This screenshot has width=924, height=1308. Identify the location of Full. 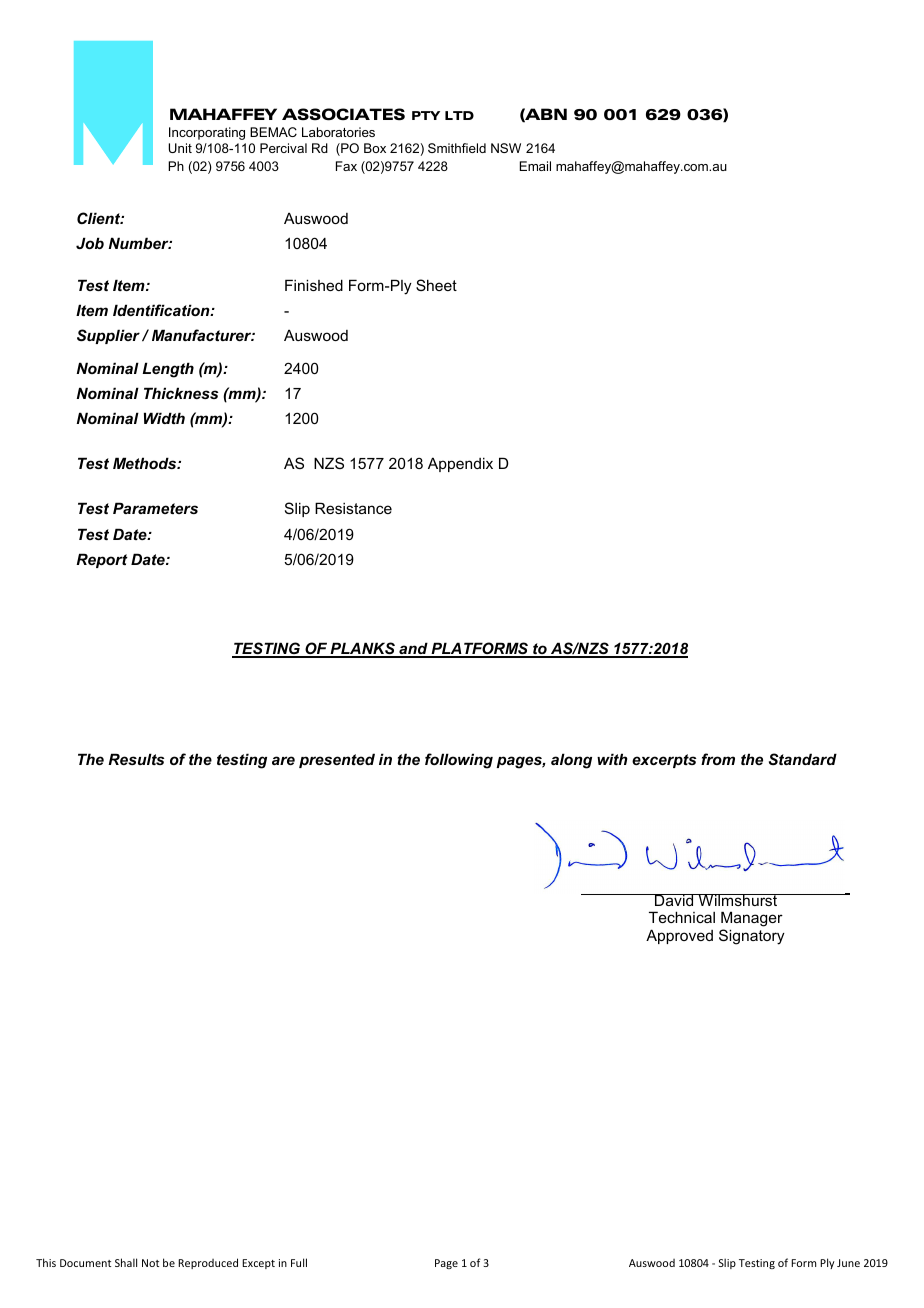
(299, 1262).
